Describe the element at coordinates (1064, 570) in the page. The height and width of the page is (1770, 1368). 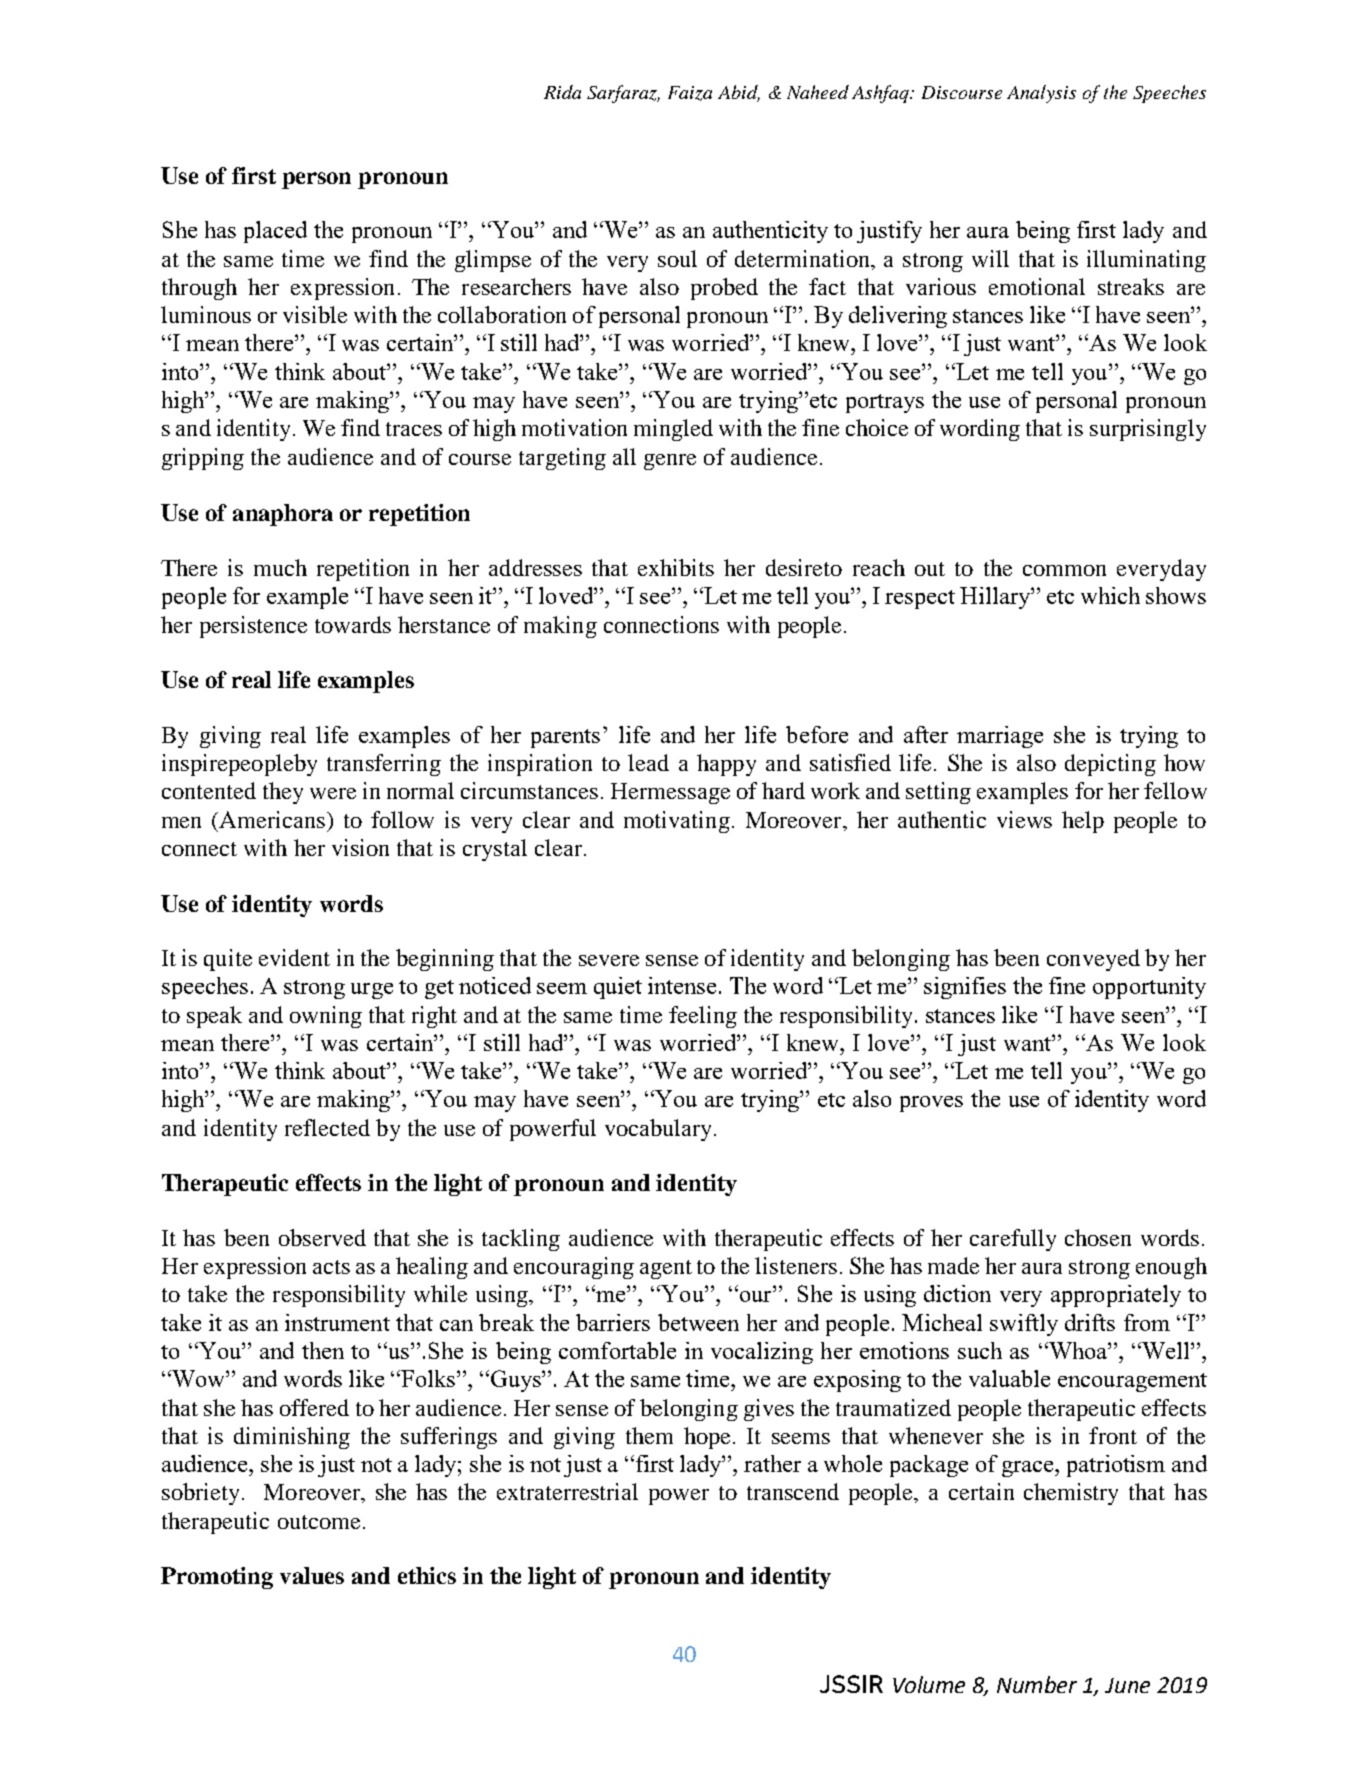
I see `common` at that location.
